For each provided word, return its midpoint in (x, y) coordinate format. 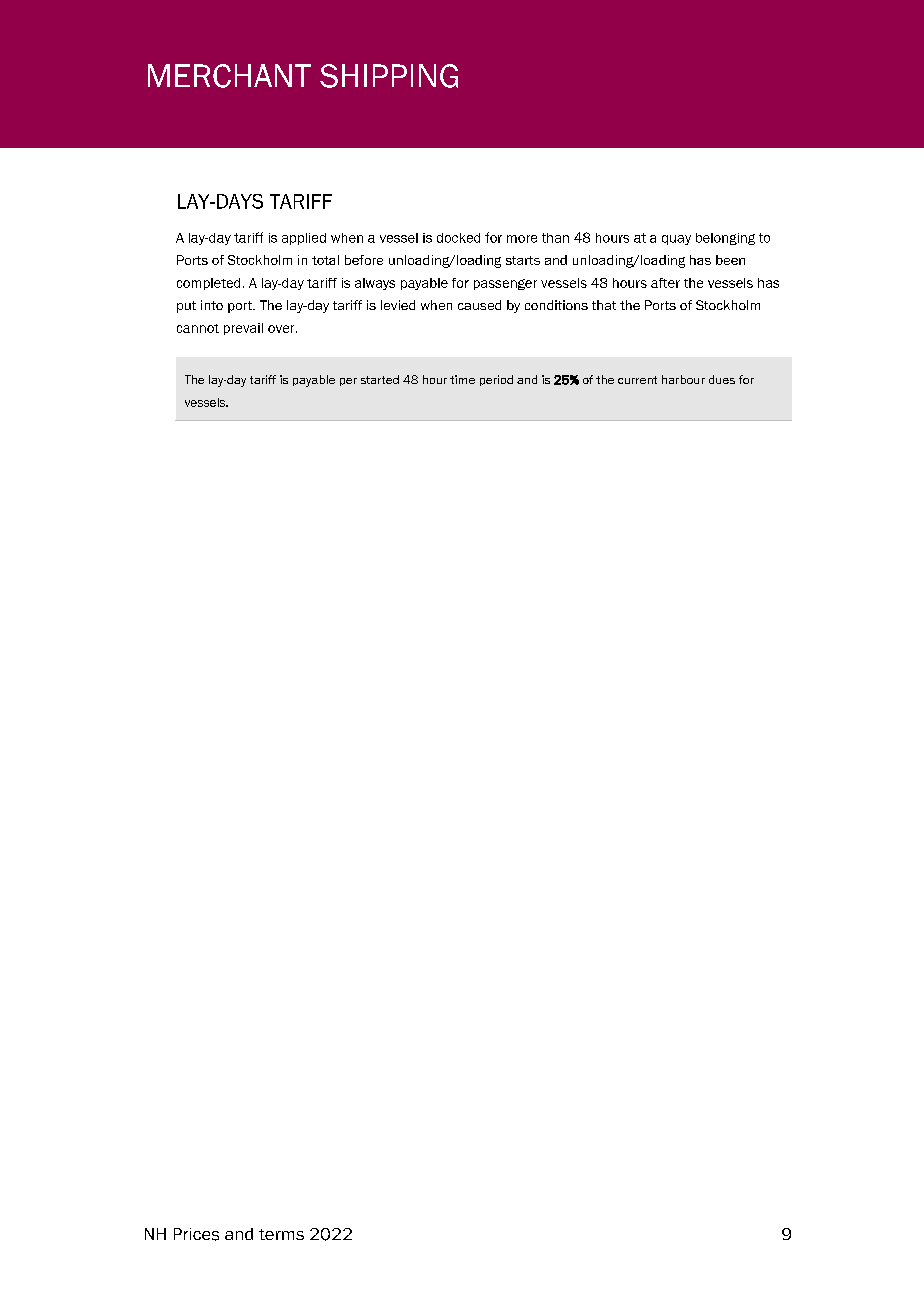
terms (281, 1234)
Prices (196, 1234)
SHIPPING (389, 76)
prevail (243, 329)
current (637, 380)
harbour (683, 379)
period (496, 380)
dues (722, 379)
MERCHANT (229, 76)
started (380, 379)
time (462, 379)
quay (676, 240)
